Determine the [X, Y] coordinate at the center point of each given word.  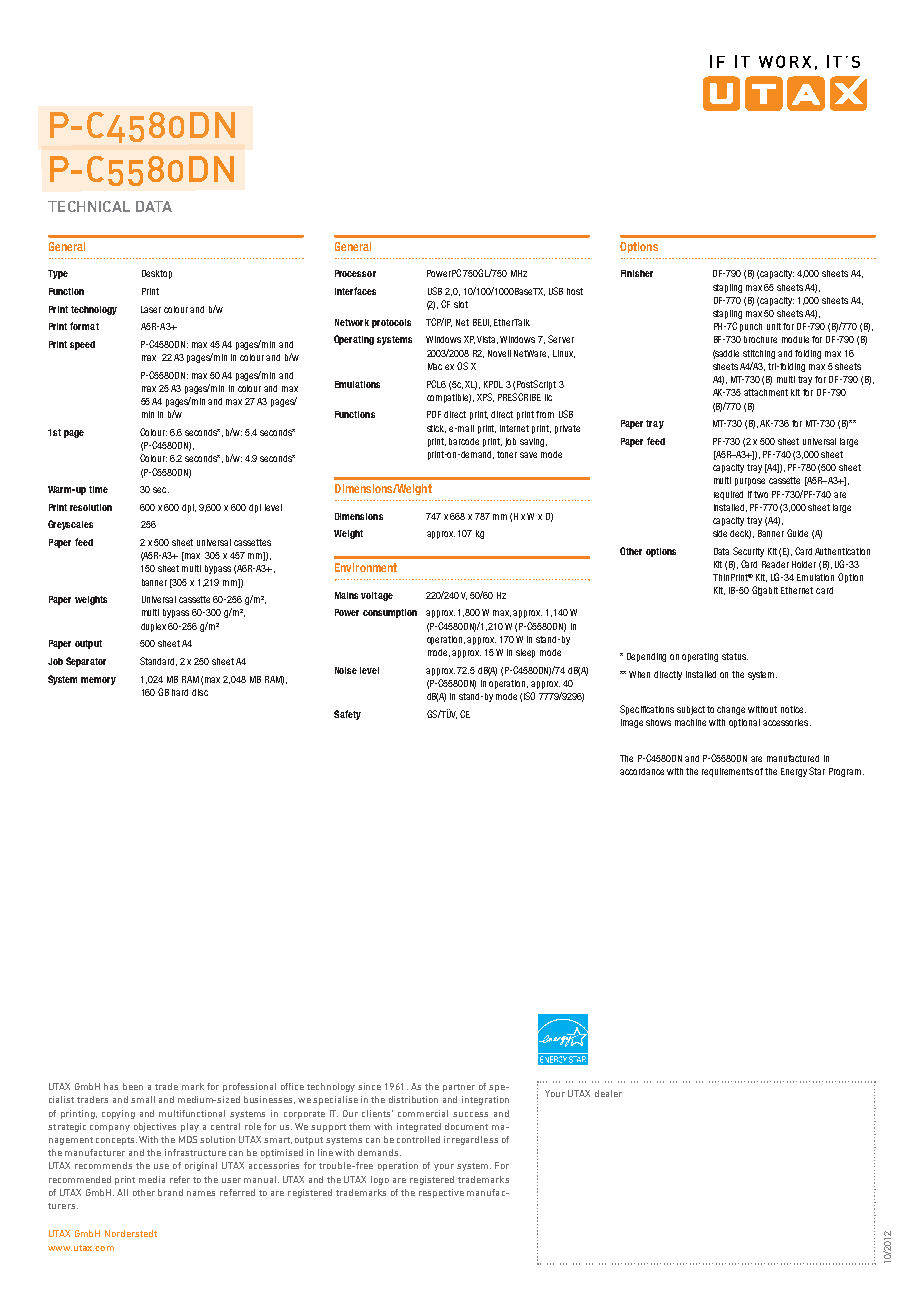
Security [748, 552]
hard [180, 692]
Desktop [157, 274]
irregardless [471, 1140]
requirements [727, 772]
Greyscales [70, 525]
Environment [366, 567]
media [152, 1179]
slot [461, 304]
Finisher [637, 273]
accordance [642, 771]
